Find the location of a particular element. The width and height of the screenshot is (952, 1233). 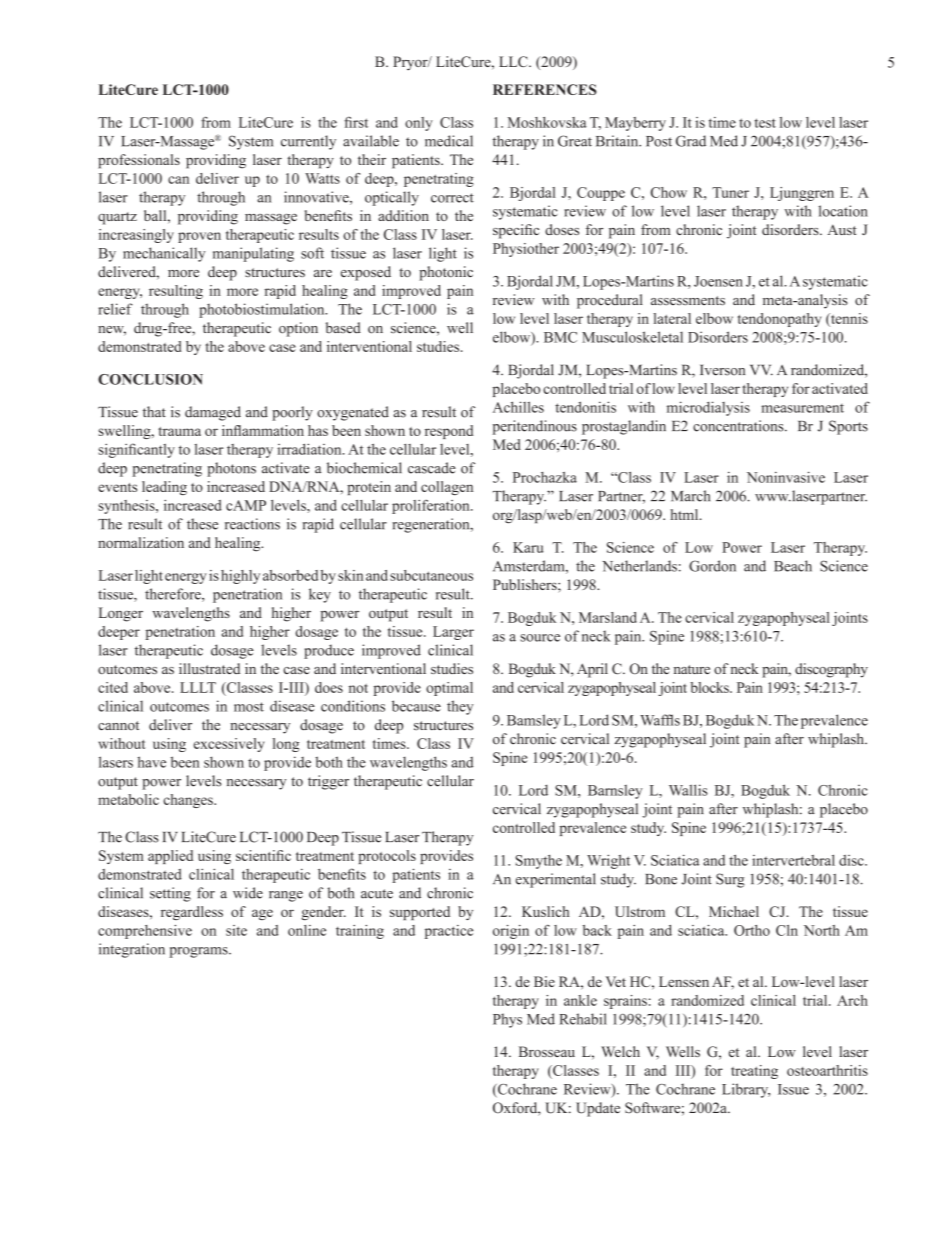

Smythe is located at coordinates (538, 862).
